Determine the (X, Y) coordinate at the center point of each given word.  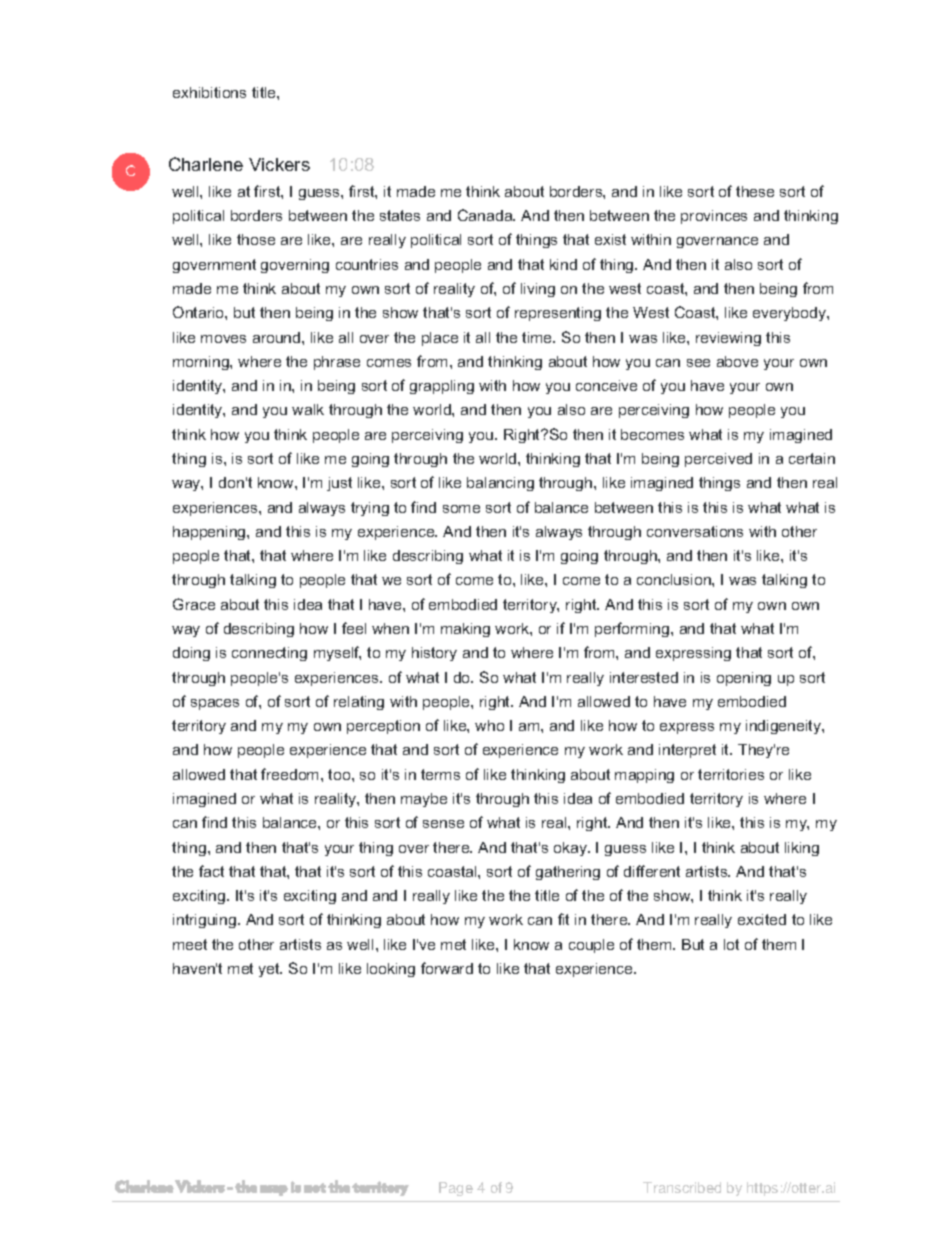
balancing (500, 484)
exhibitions (209, 92)
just (339, 484)
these (755, 191)
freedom (291, 774)
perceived (718, 460)
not (315, 1188)
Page (456, 1189)
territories (731, 774)
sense (443, 824)
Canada (486, 215)
